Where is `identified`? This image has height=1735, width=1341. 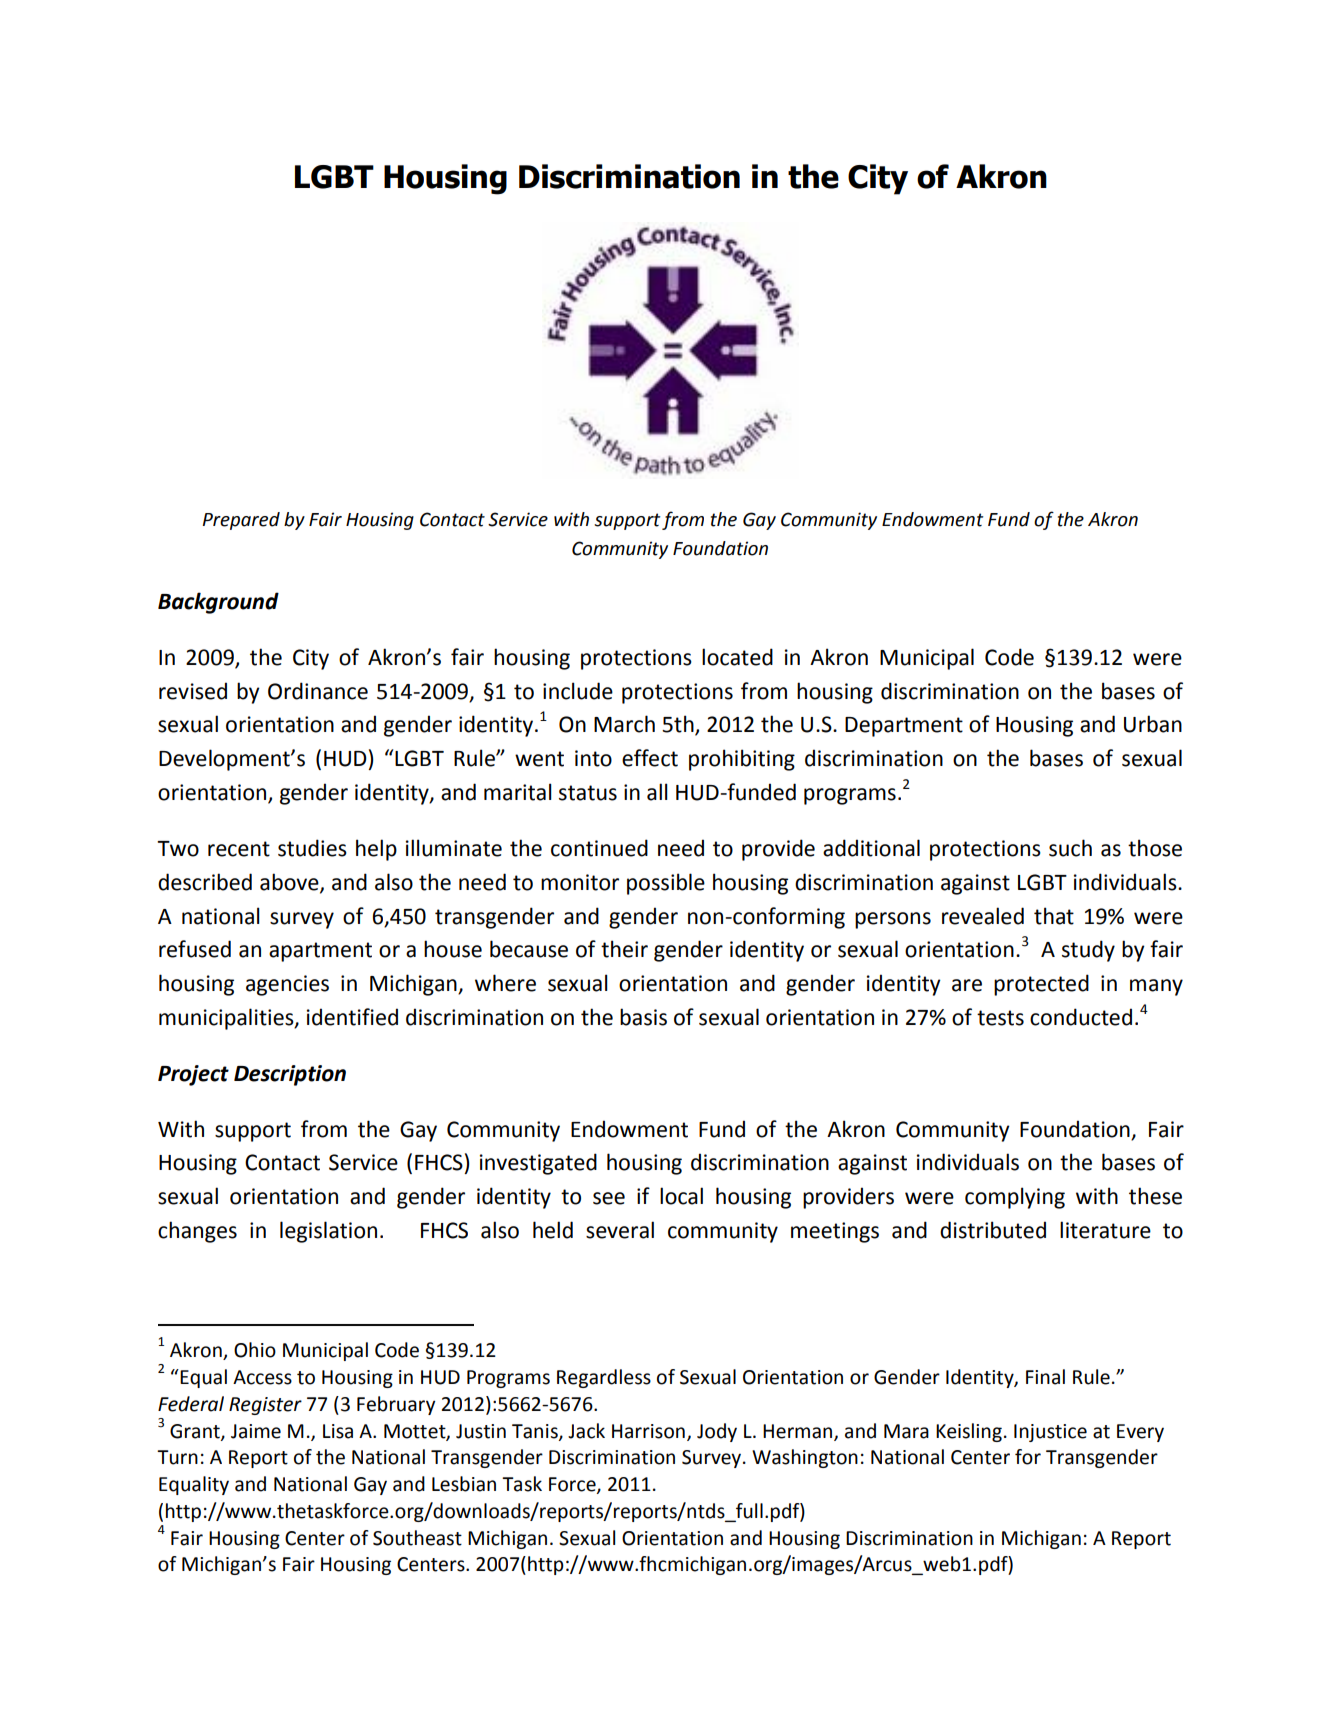 identified is located at coordinates (352, 1017).
